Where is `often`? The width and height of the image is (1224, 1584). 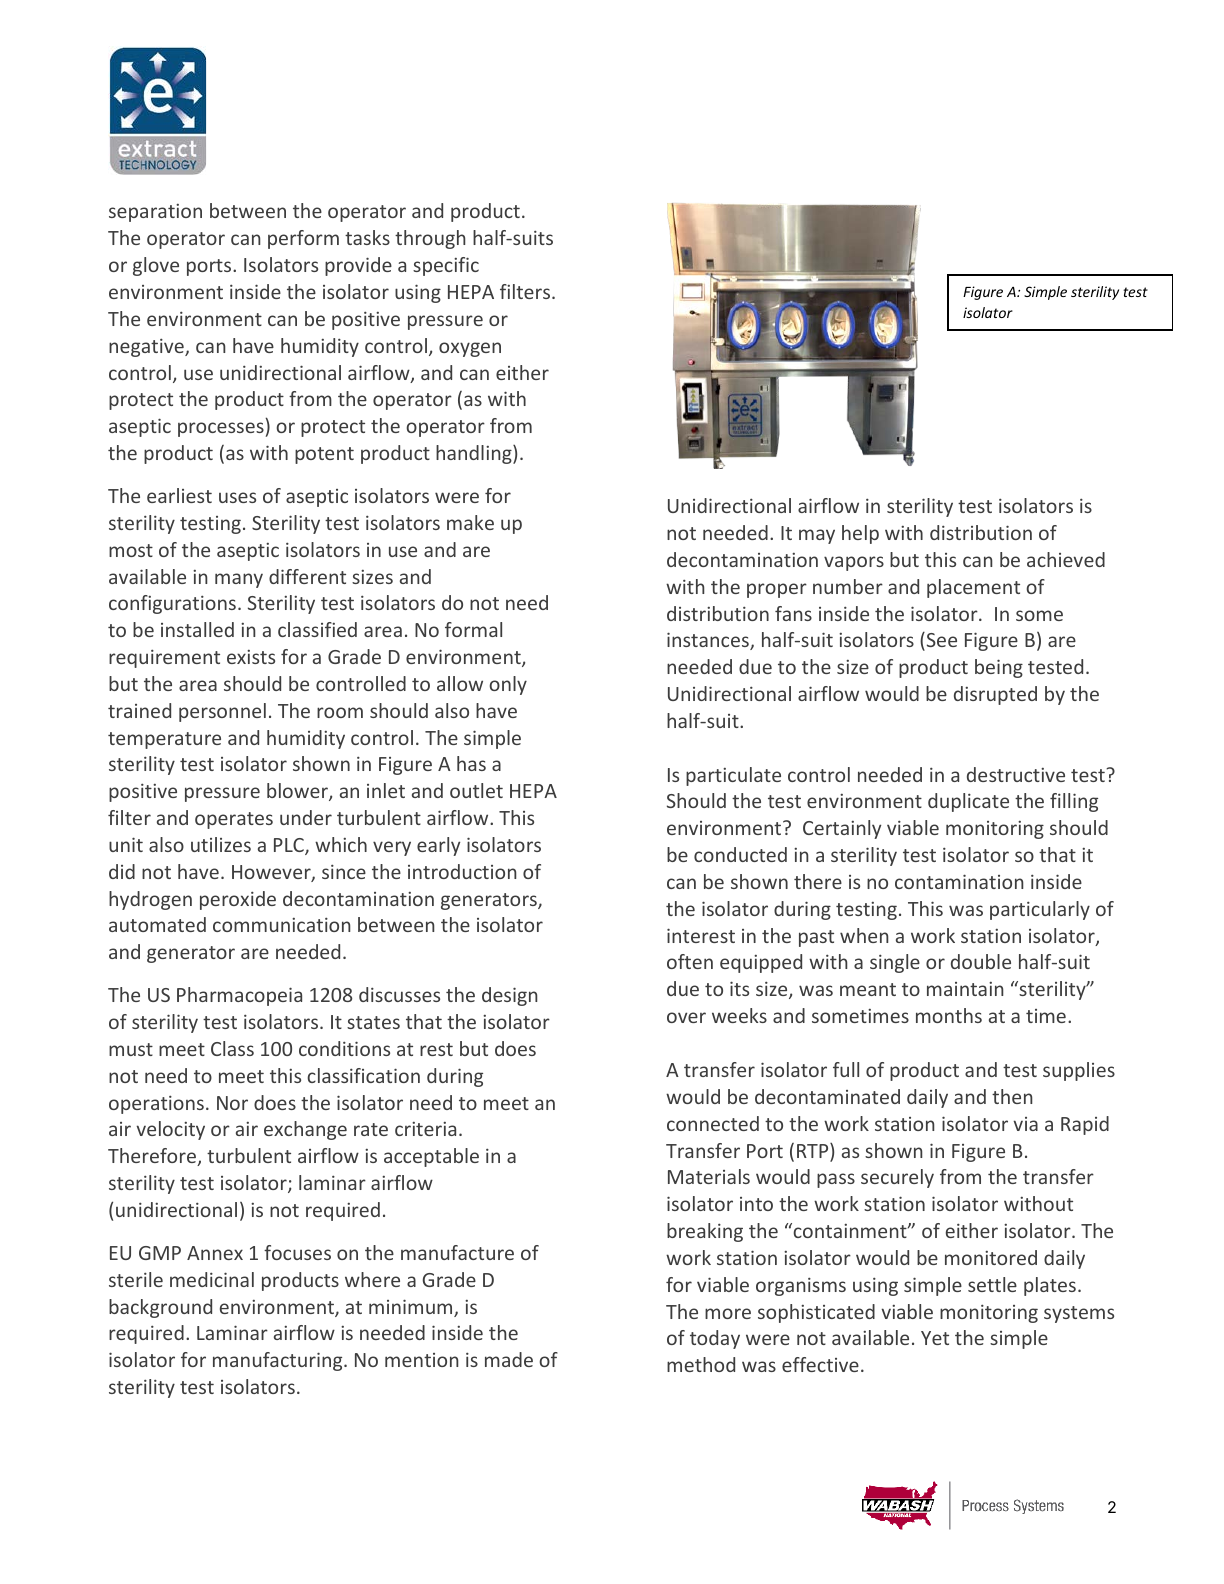
often is located at coordinates (690, 961).
